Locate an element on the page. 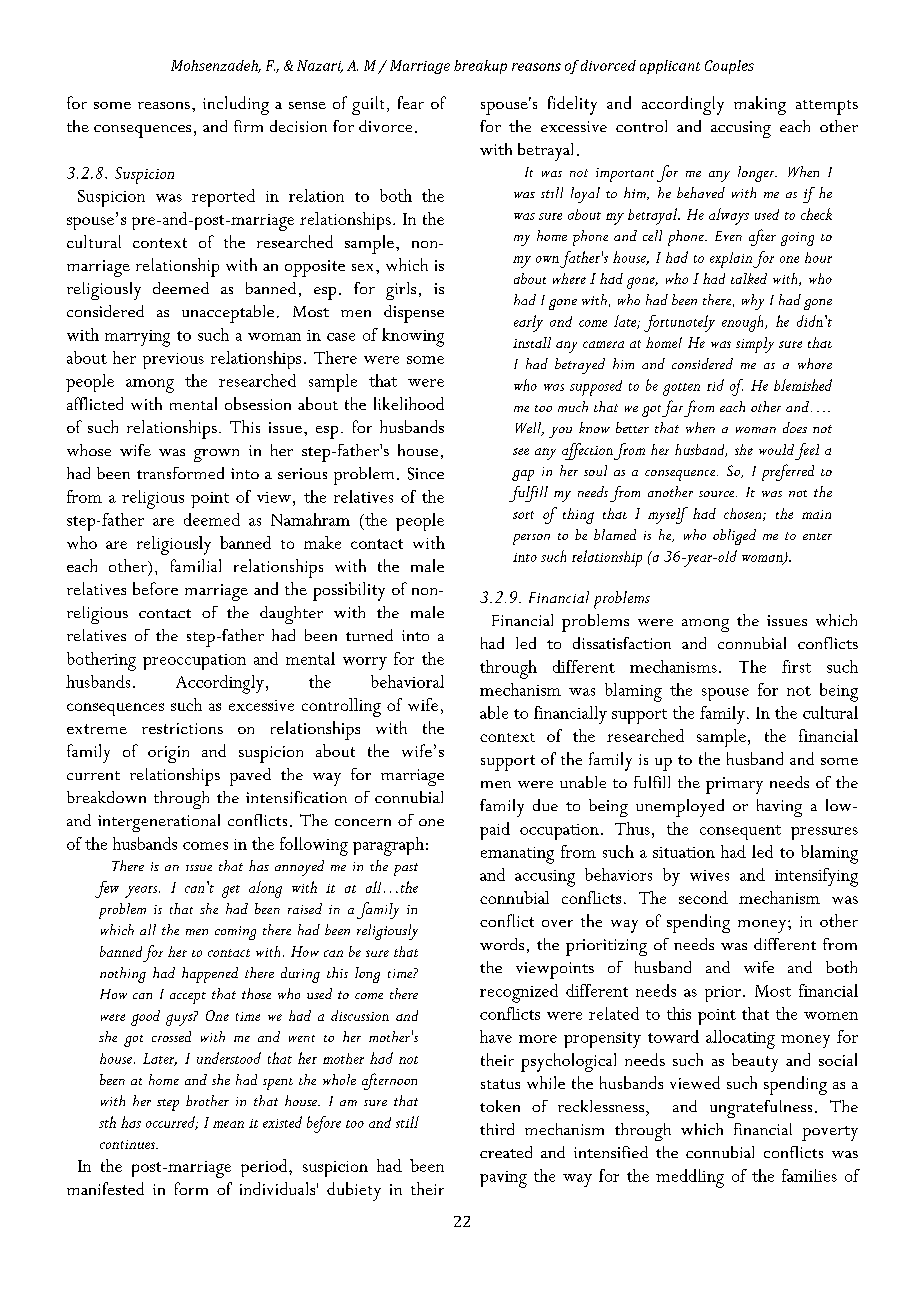 The width and height of the page is (924, 1308). first is located at coordinates (796, 666).
